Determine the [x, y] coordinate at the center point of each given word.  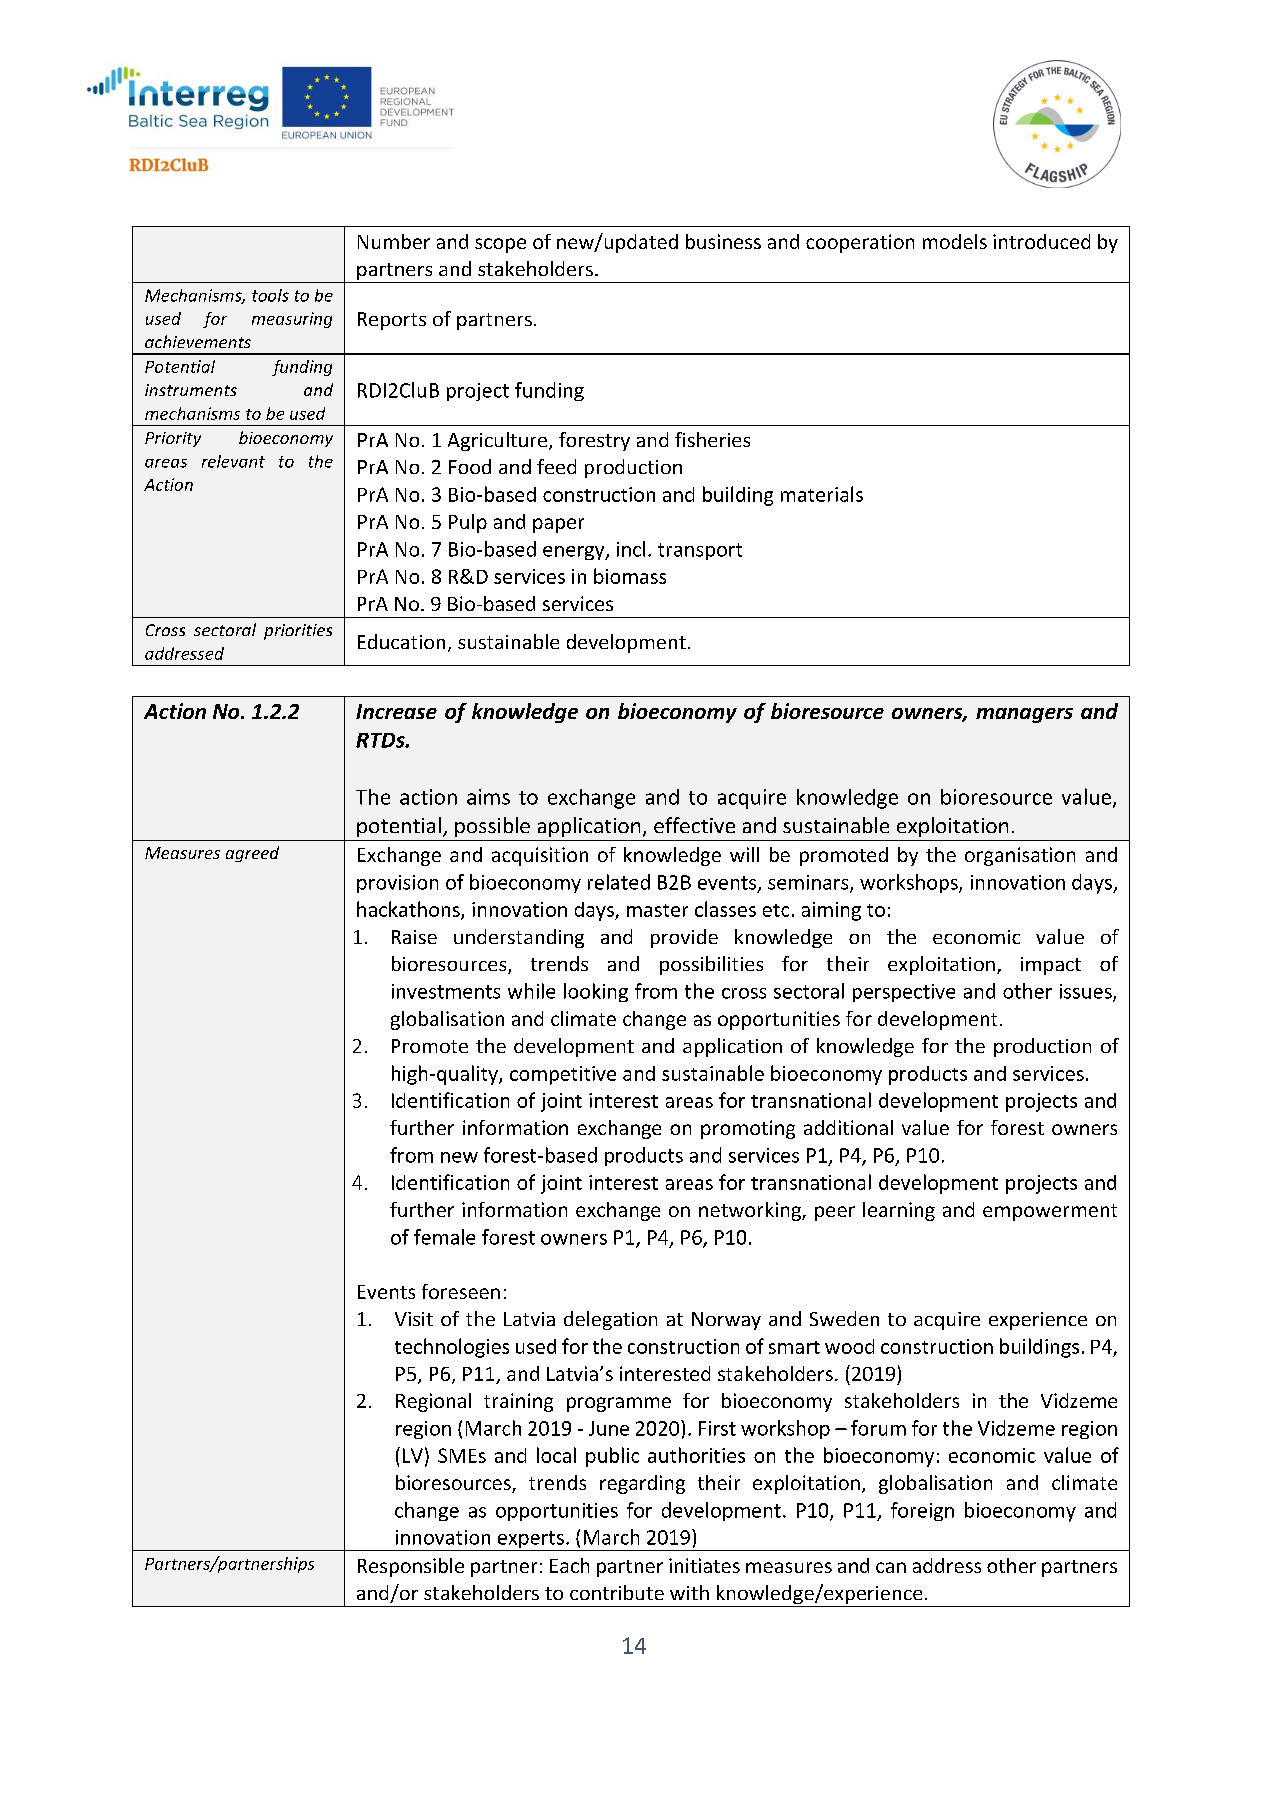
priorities [298, 632]
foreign [922, 1511]
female [444, 1237]
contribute [617, 1592]
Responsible [411, 1567]
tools [270, 295]
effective [694, 825]
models [955, 241]
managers [1024, 715]
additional [848, 1127]
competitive [563, 1075]
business [723, 241]
